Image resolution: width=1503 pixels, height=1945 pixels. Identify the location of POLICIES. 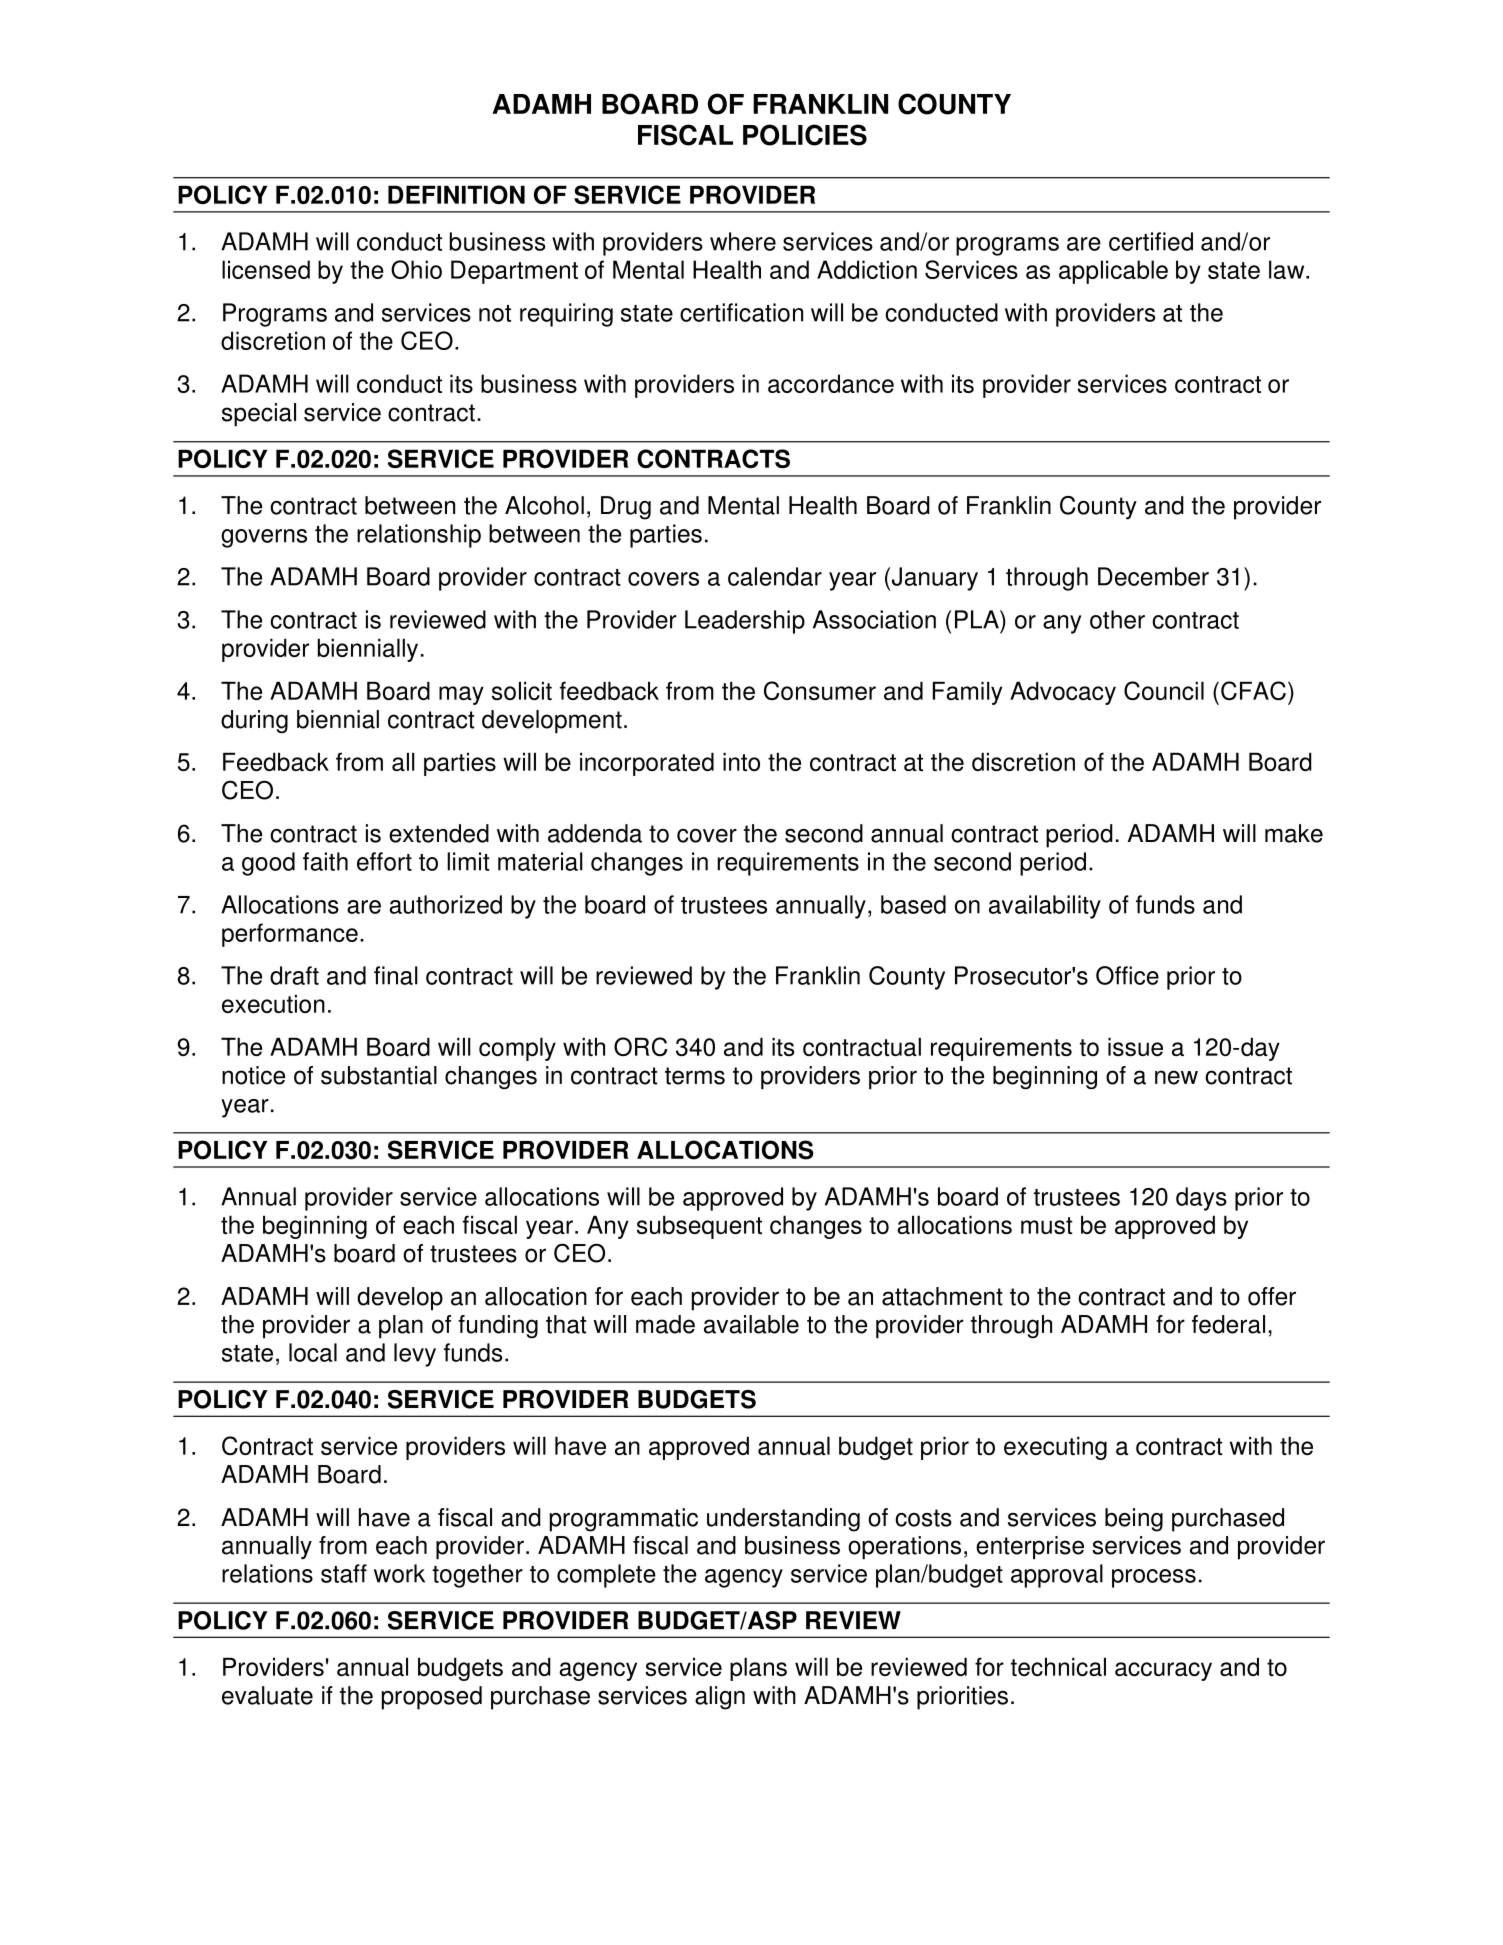
(805, 135).
